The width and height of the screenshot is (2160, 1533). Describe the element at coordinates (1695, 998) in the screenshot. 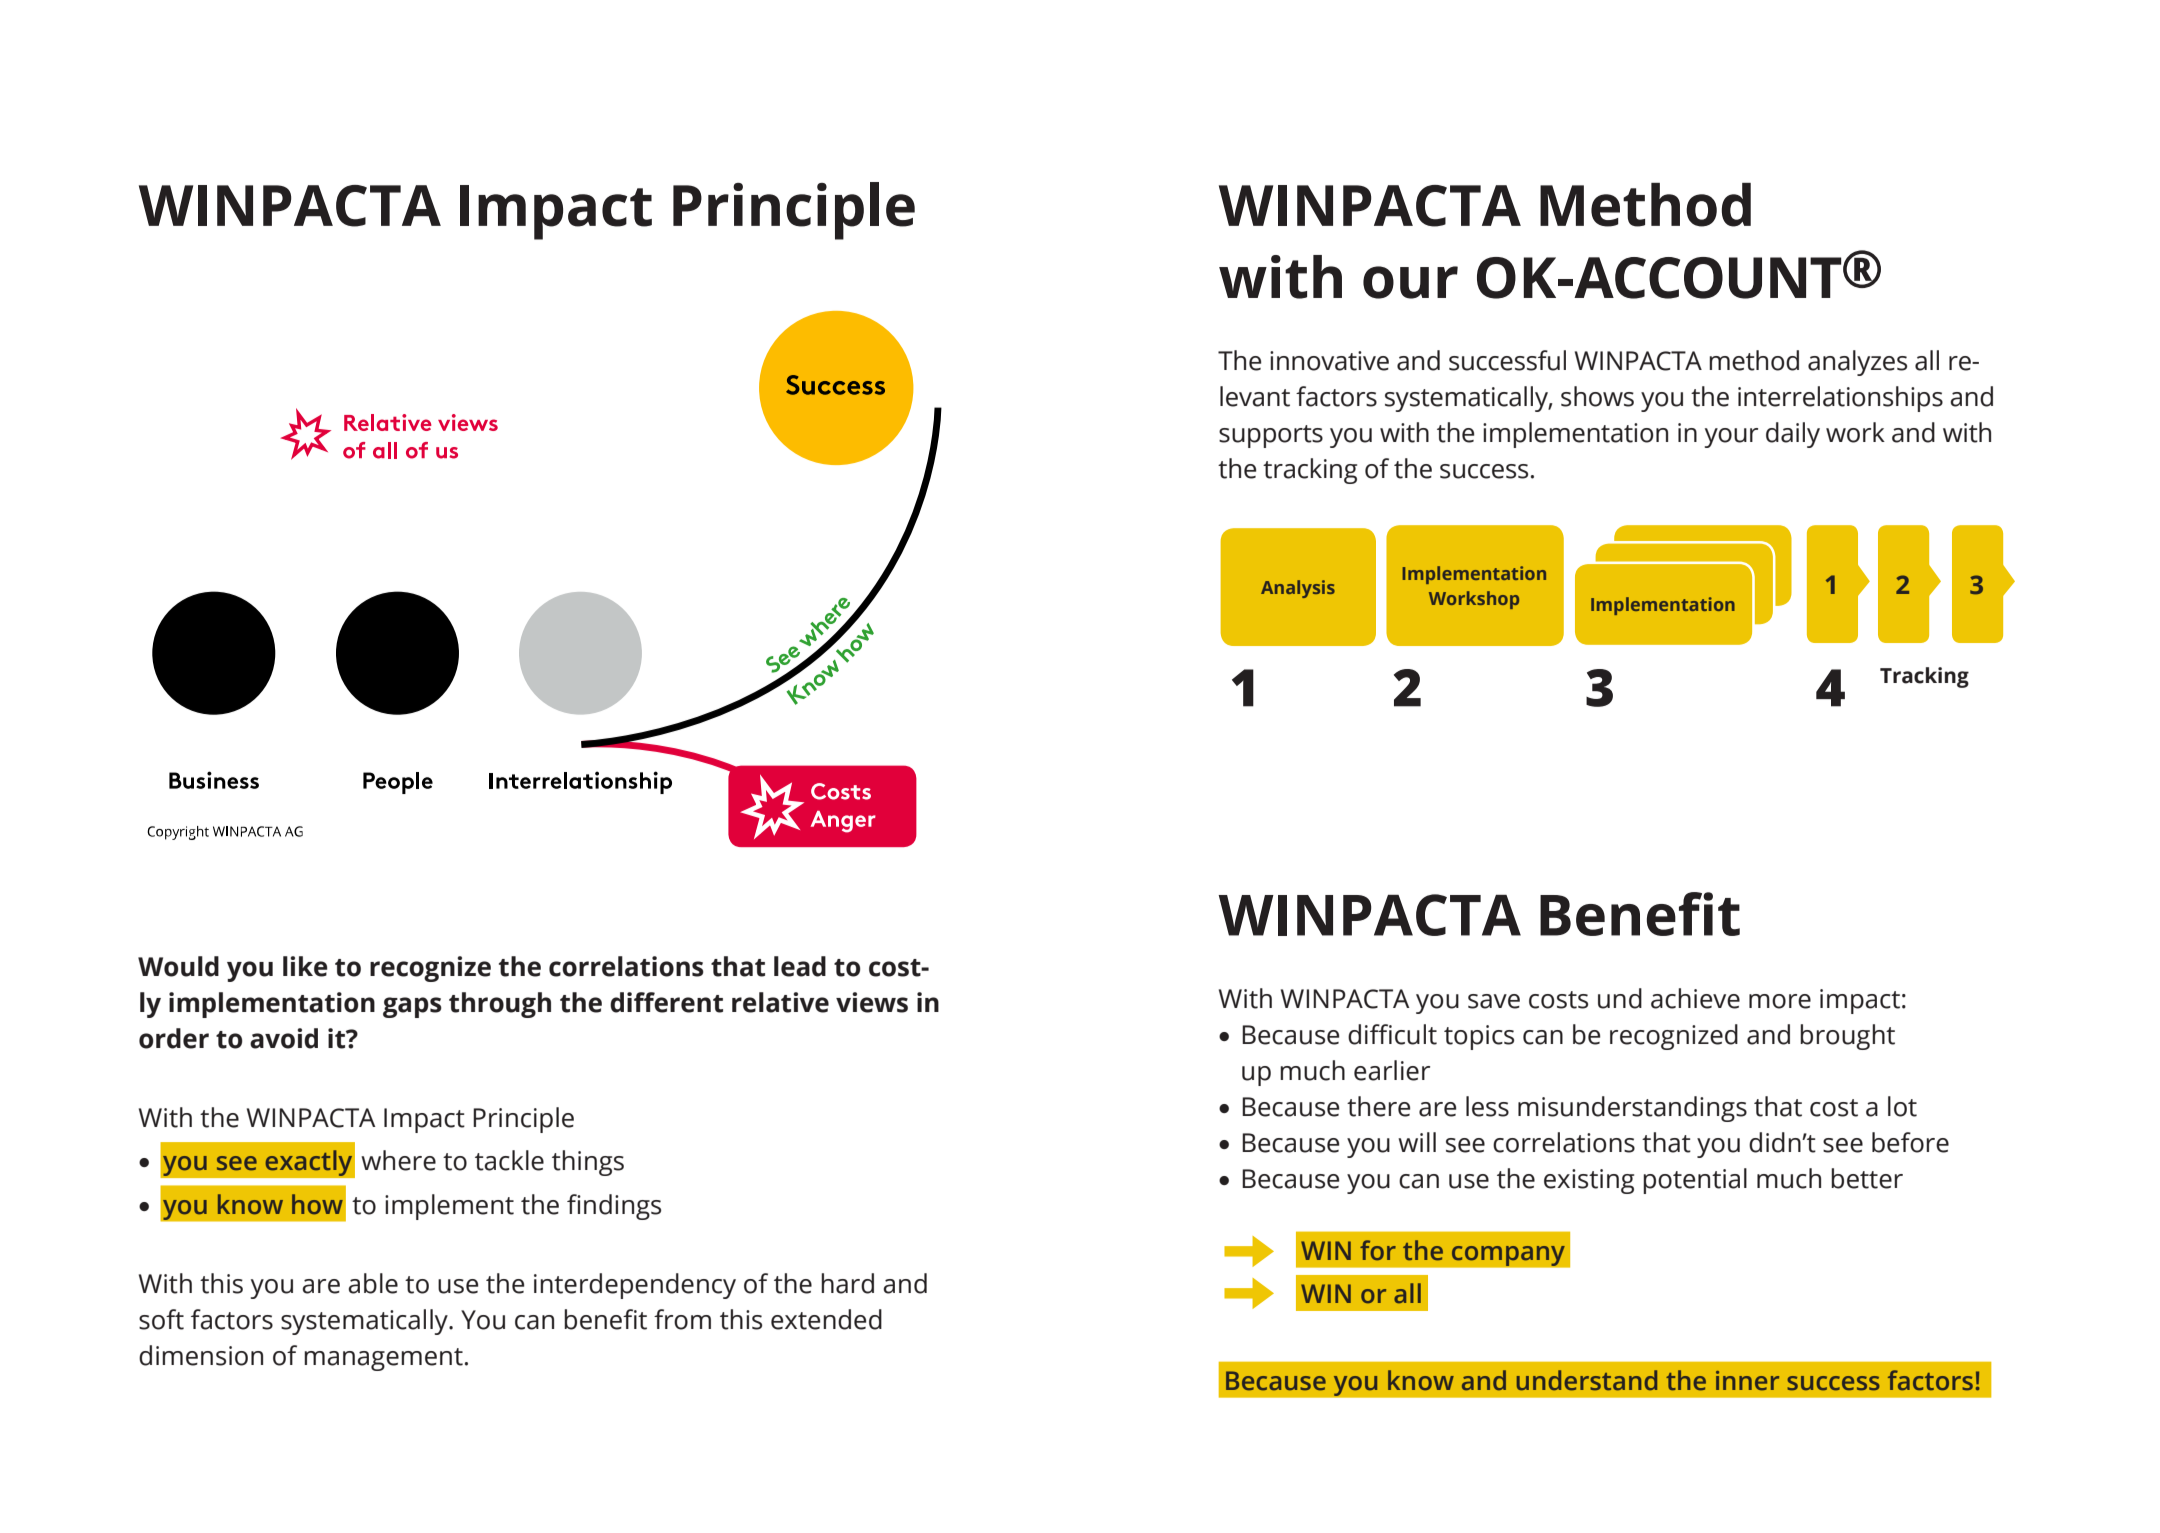

I see `achieve` at that location.
